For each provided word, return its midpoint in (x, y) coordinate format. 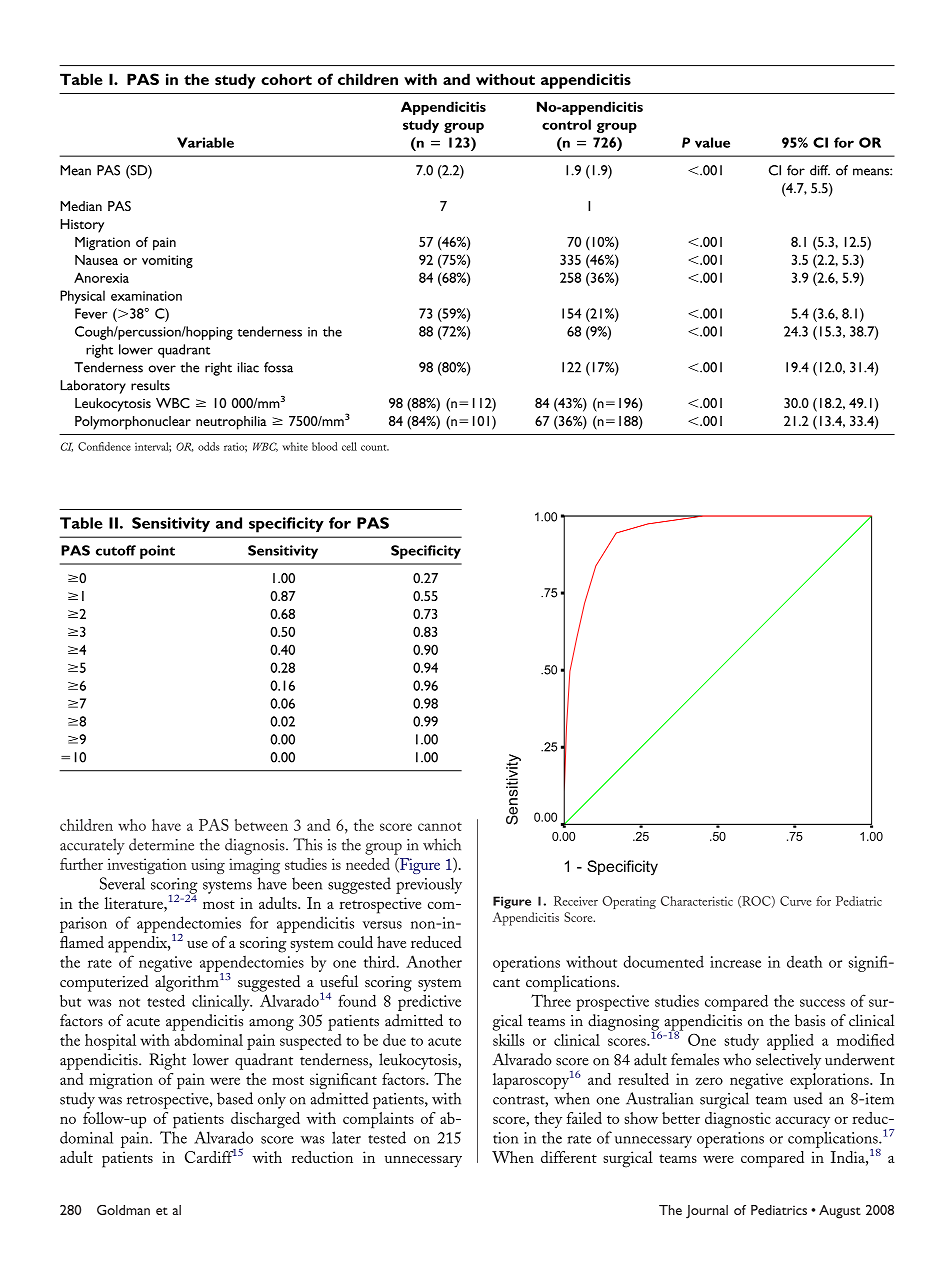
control (566, 124)
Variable (205, 142)
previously (429, 885)
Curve (795, 901)
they (548, 1120)
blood (324, 446)
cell (349, 446)
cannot (440, 826)
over (162, 369)
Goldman (123, 1210)
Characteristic (697, 901)
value (712, 142)
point (157, 552)
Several (122, 883)
